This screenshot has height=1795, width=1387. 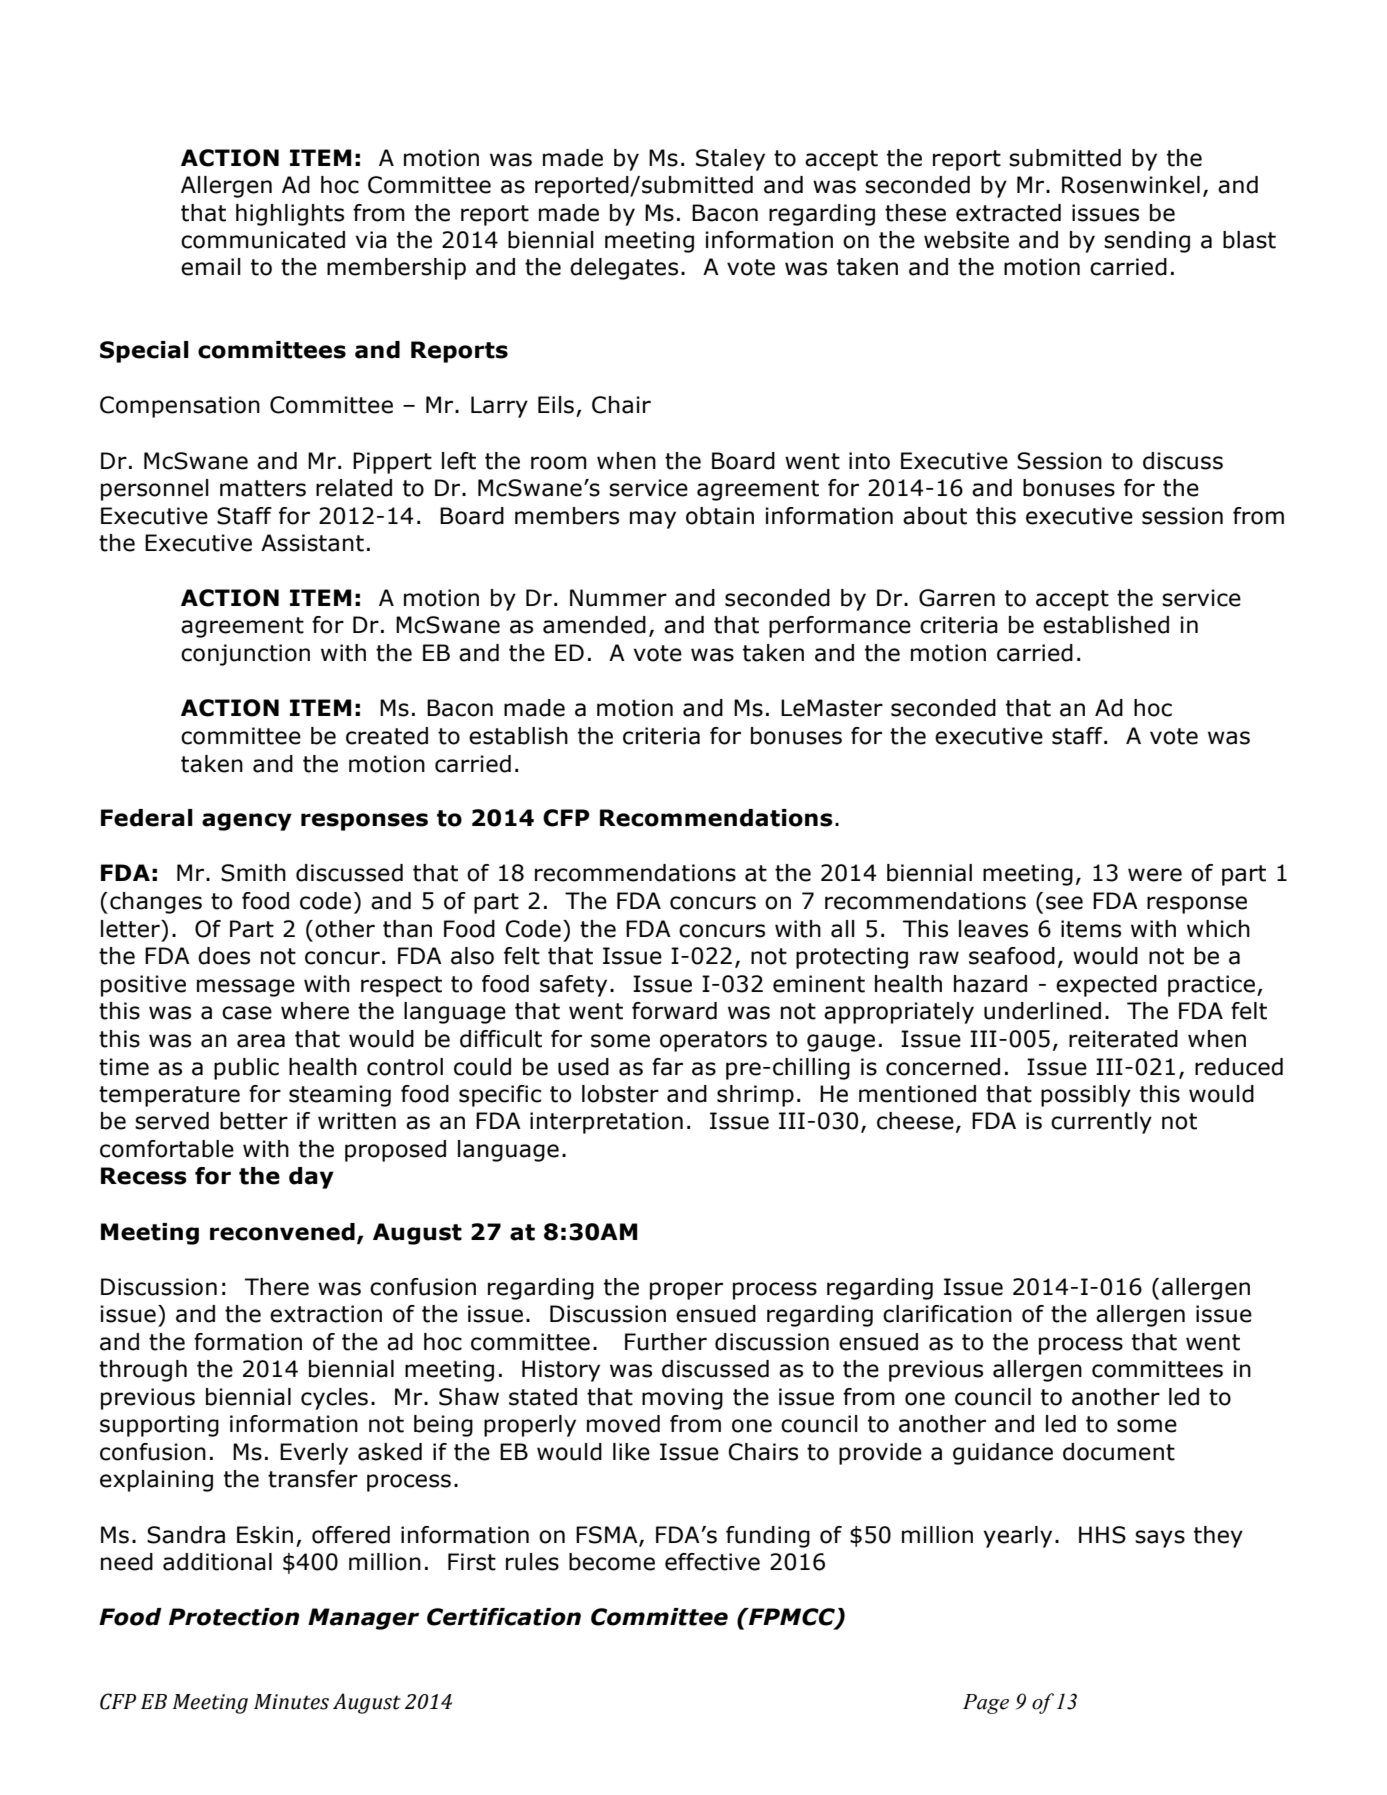 I want to click on about, so click(x=935, y=516).
